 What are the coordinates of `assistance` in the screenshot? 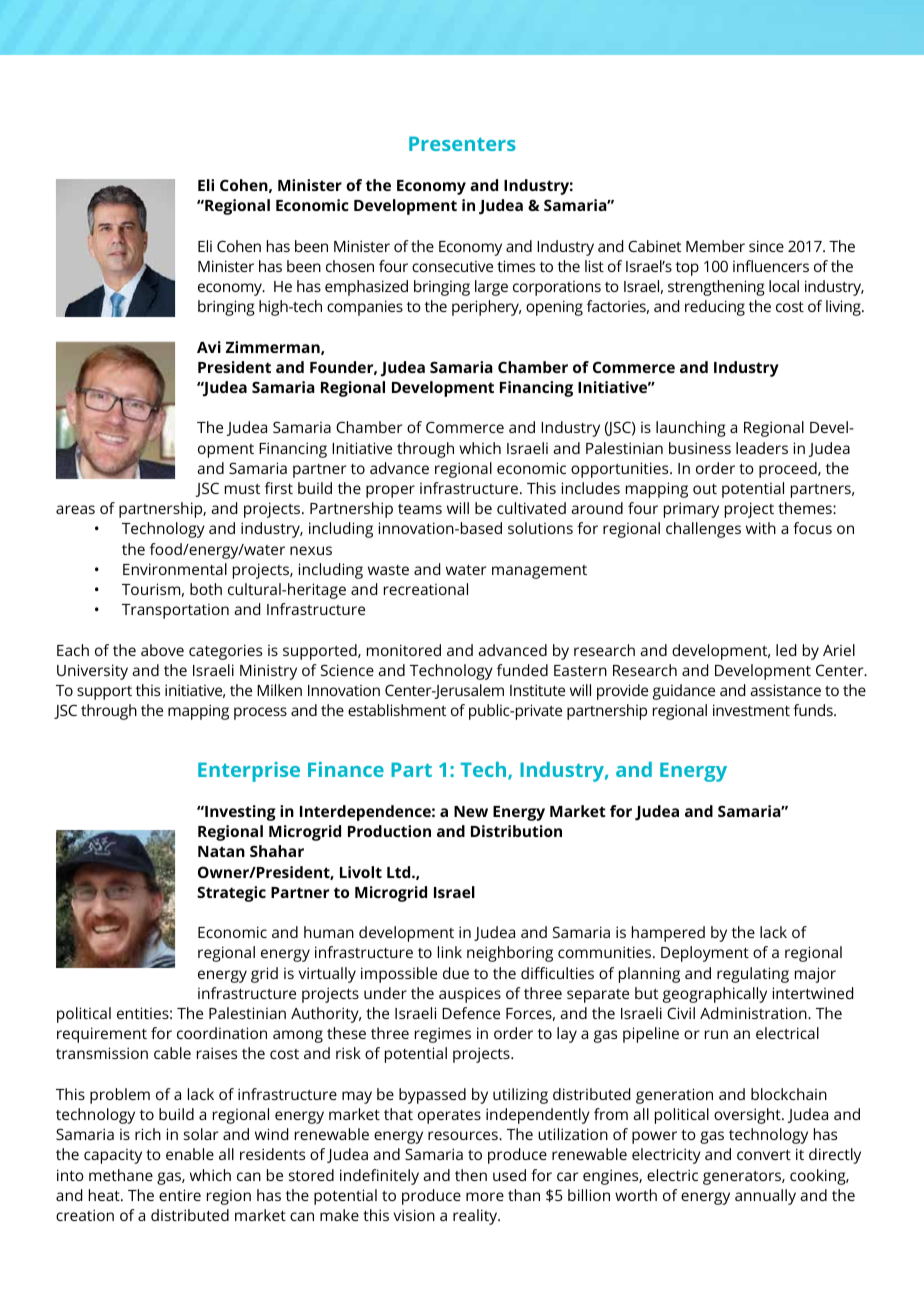 It's located at (785, 690).
